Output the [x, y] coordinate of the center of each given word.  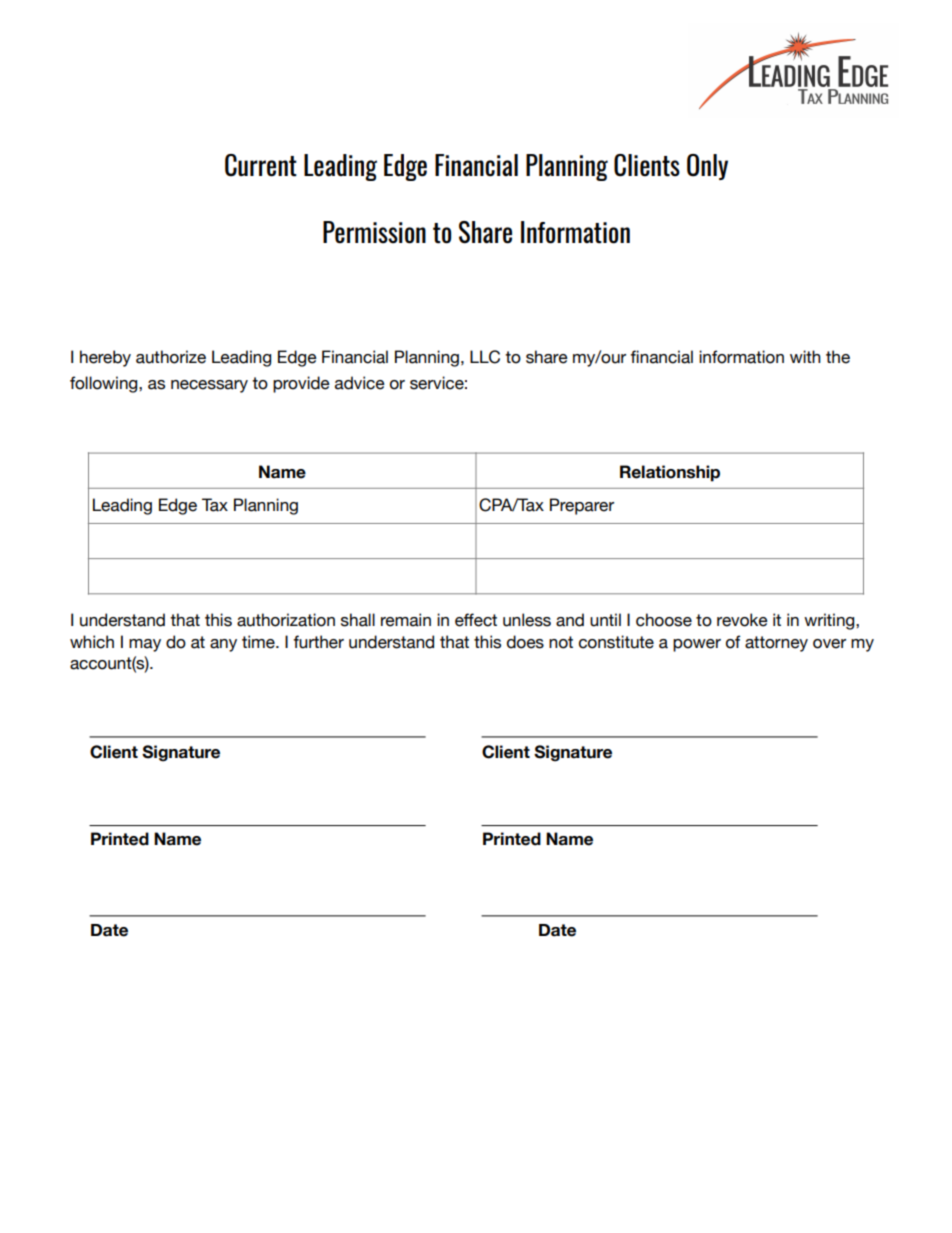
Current [261, 165]
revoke [742, 620]
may [145, 645]
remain [406, 620]
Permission [374, 232]
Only [707, 167]
